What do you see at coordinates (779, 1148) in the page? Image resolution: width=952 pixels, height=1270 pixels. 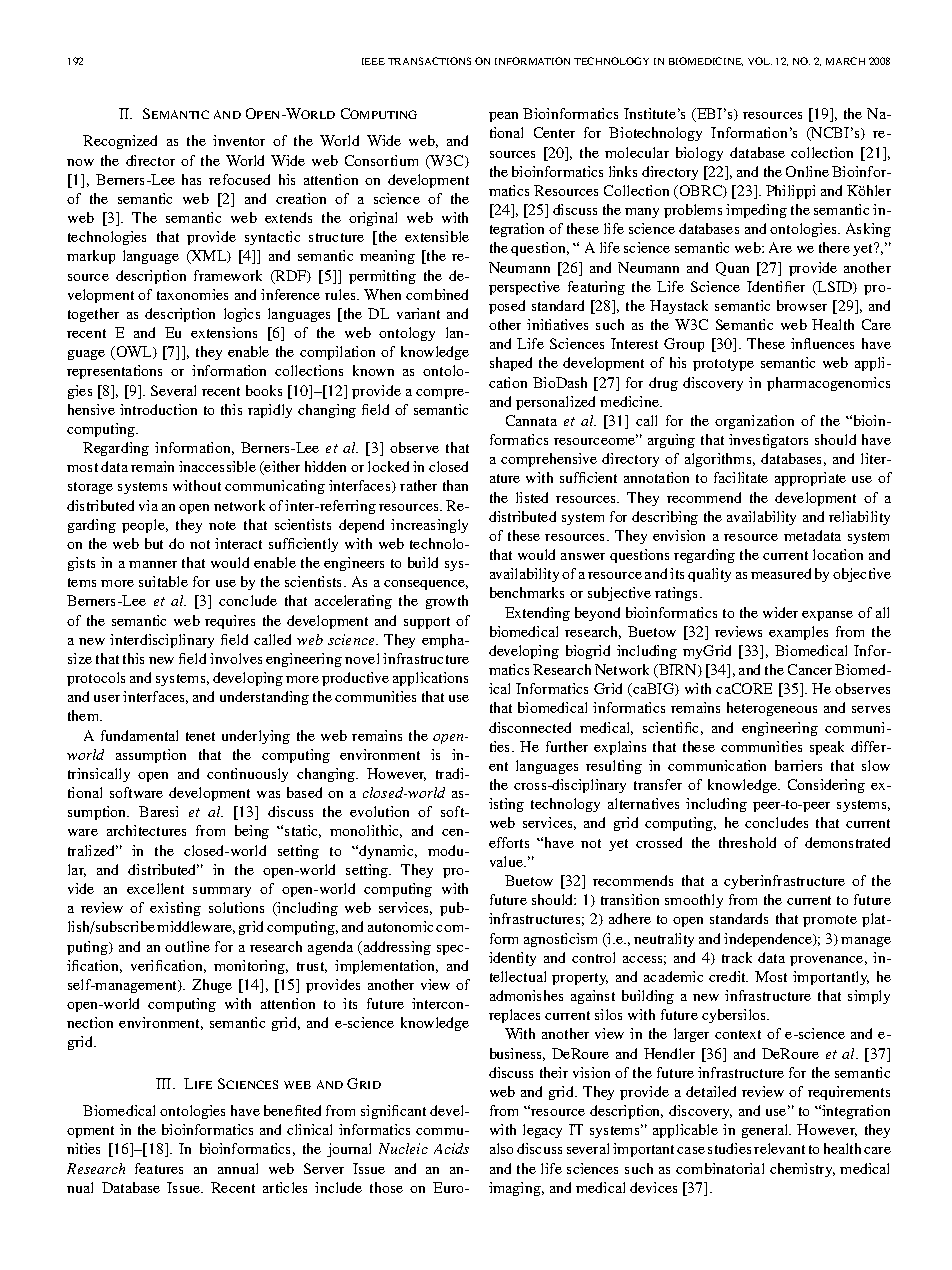 I see `relevant` at bounding box center [779, 1148].
